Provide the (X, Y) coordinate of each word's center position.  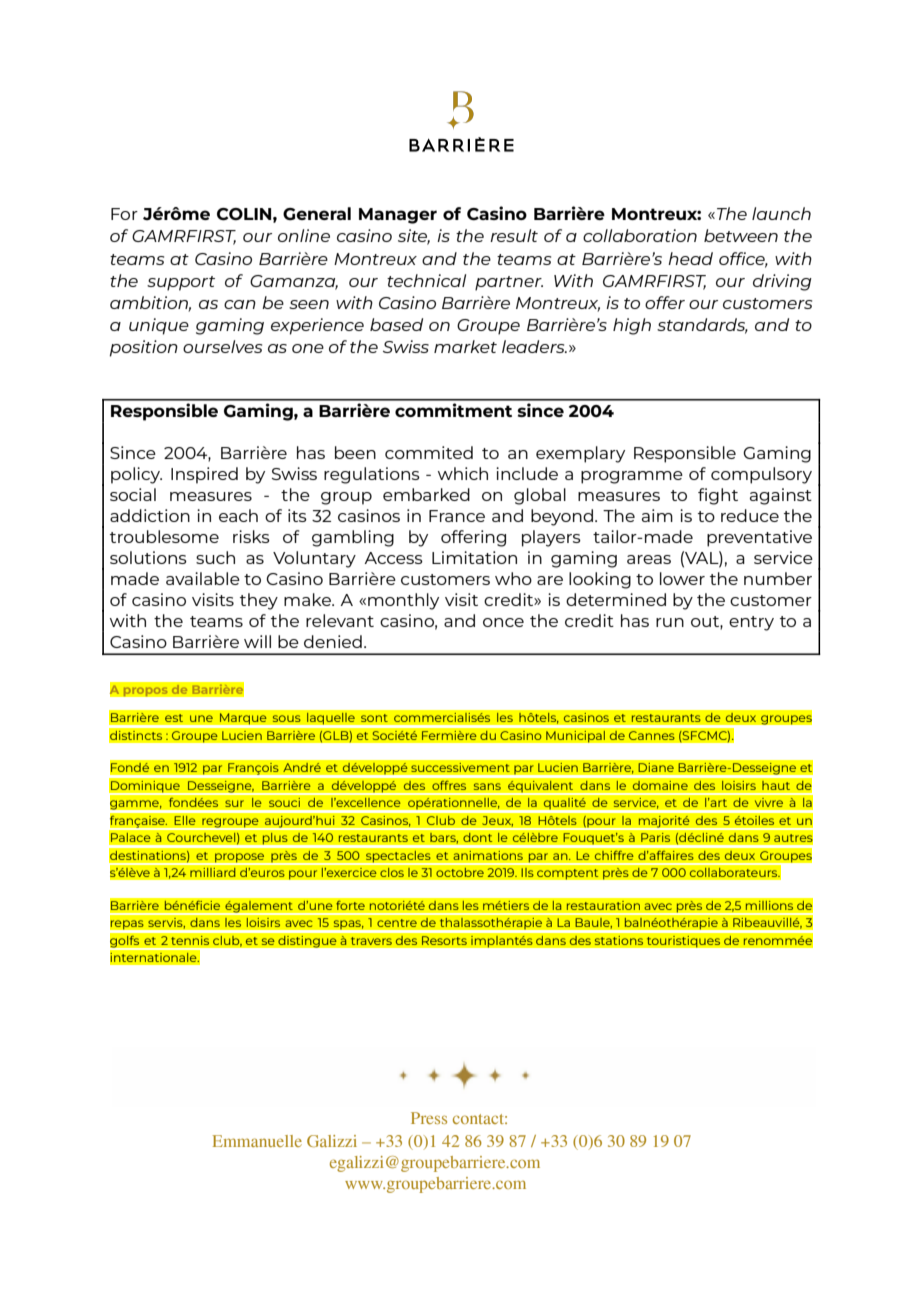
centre (397, 923)
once (503, 622)
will (257, 641)
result (514, 235)
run (670, 622)
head (690, 258)
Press (429, 1118)
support (181, 283)
